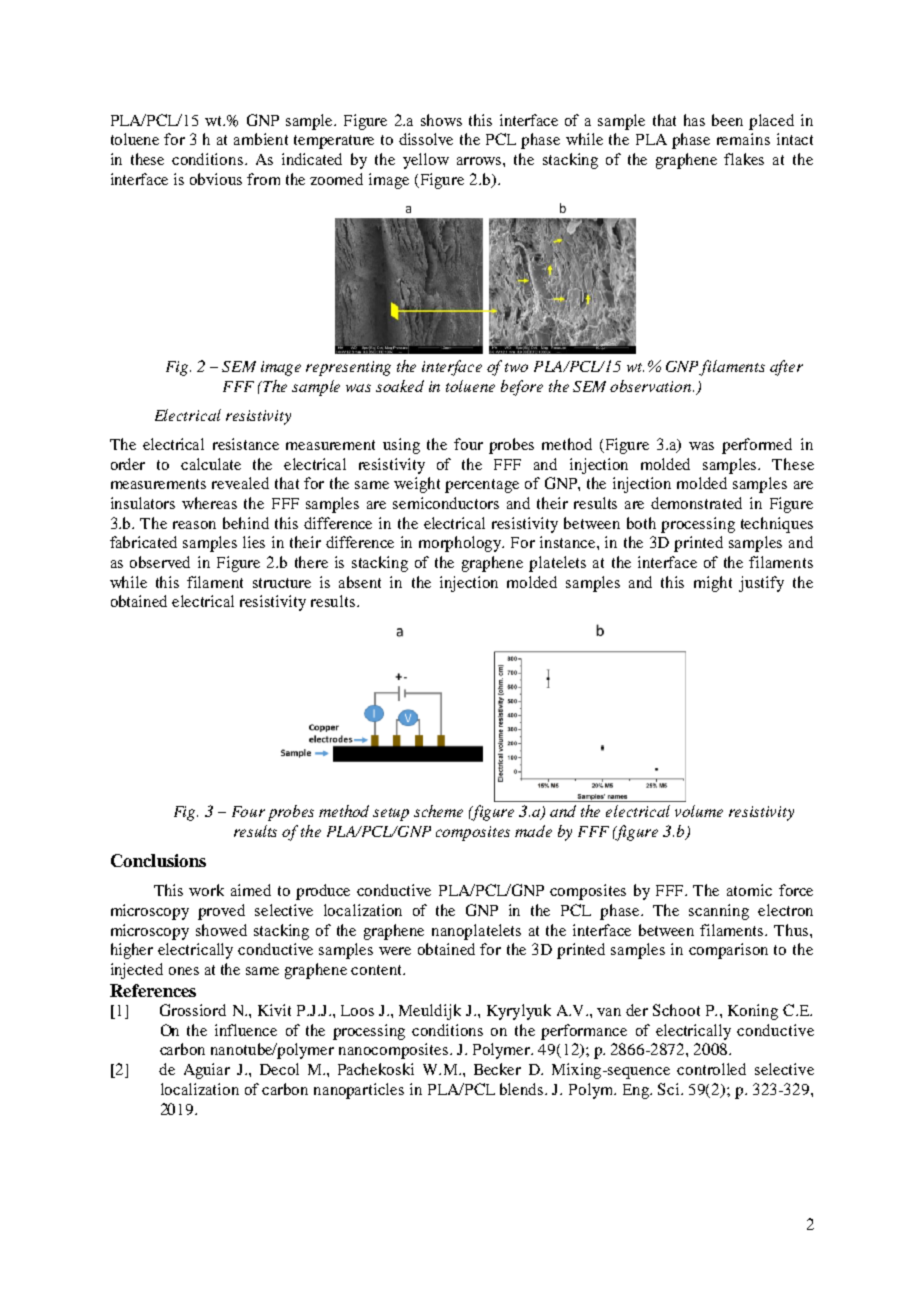  Describe the element at coordinates (426, 139) in the image. I see `dissolve` at that location.
